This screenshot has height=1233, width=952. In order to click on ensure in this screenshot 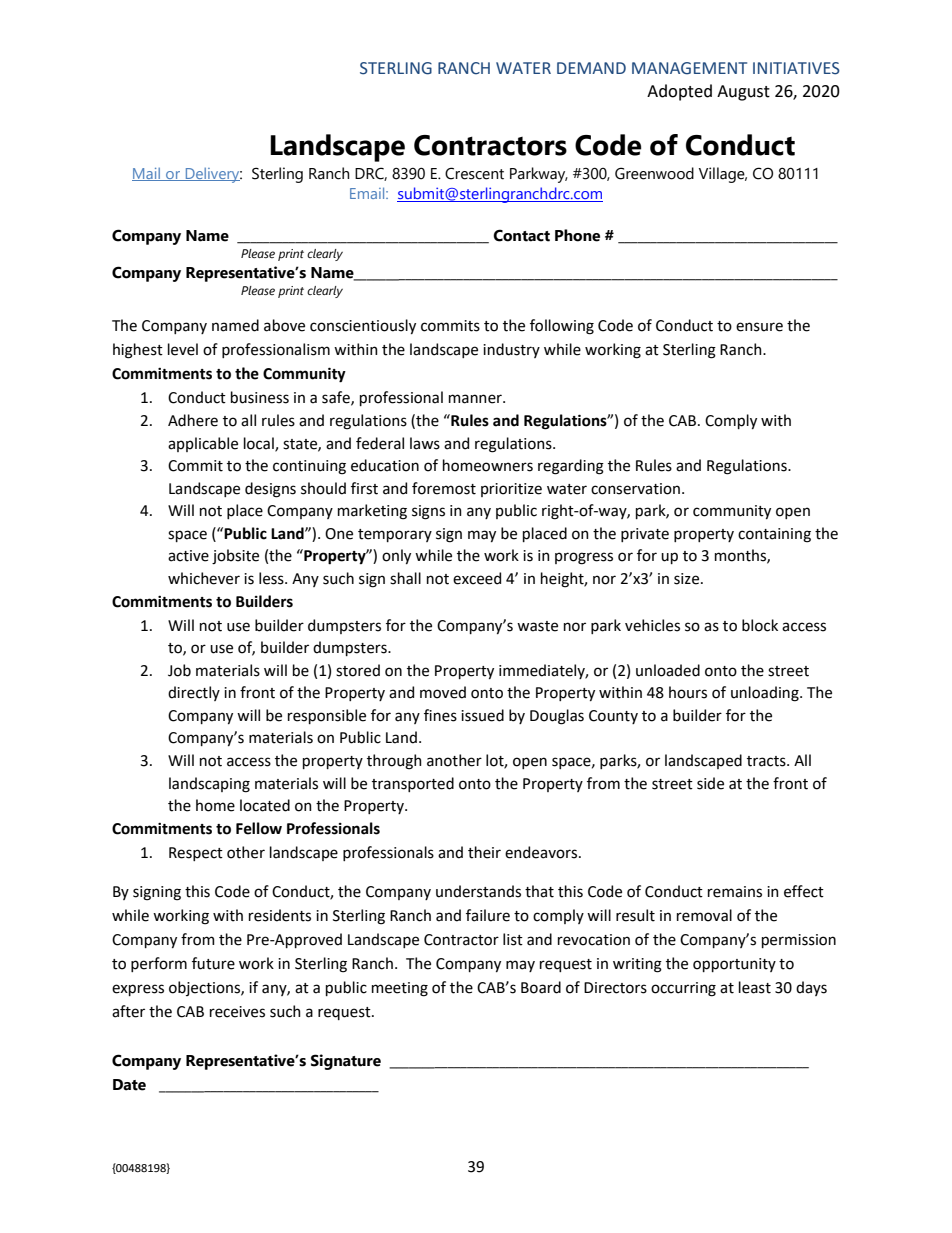, I will do `click(759, 327)`.
